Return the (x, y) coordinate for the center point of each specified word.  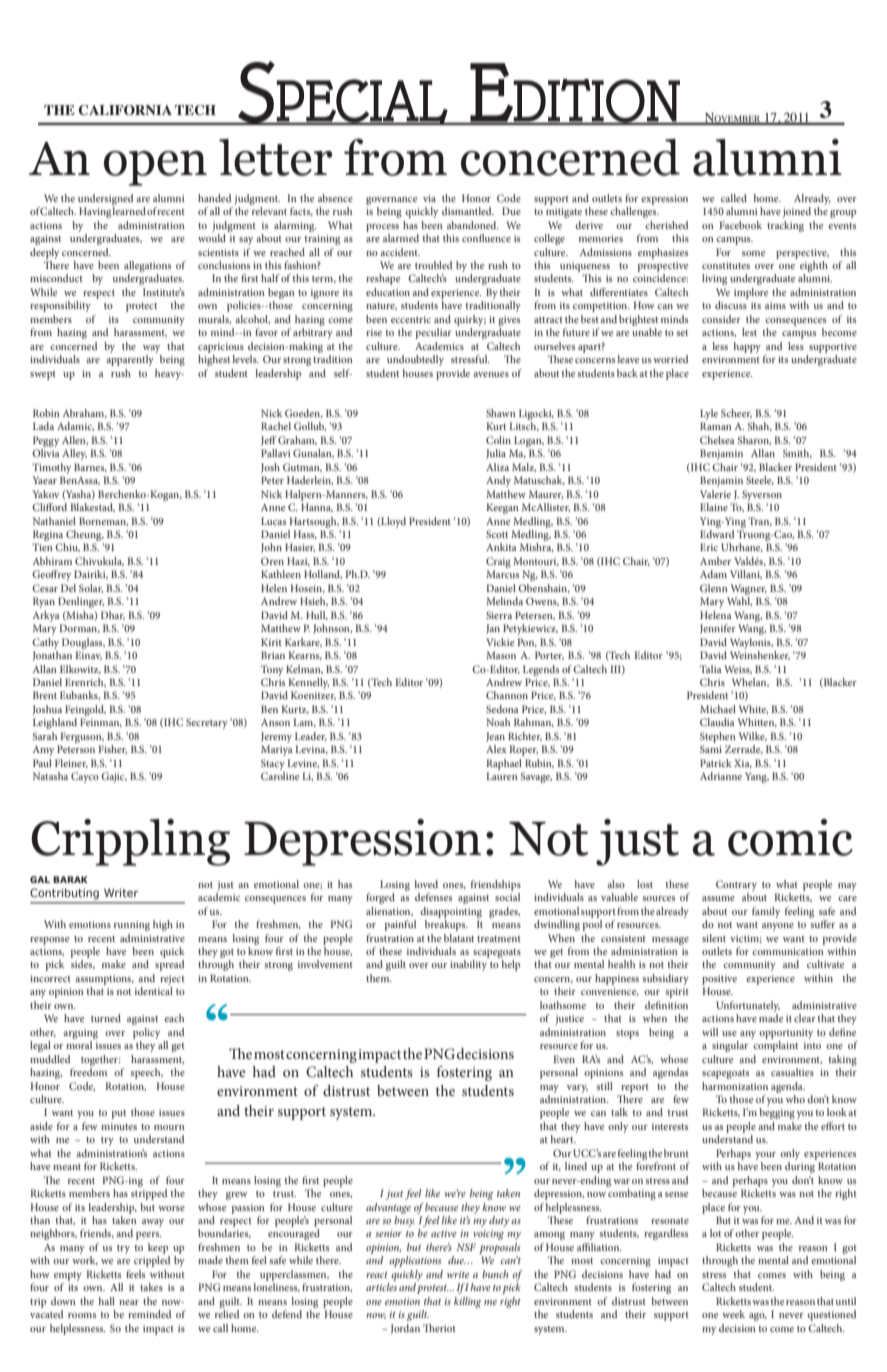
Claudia (717, 722)
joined (797, 212)
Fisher (112, 749)
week (733, 1314)
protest (433, 1289)
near (129, 1302)
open (155, 168)
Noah (498, 722)
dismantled (468, 211)
